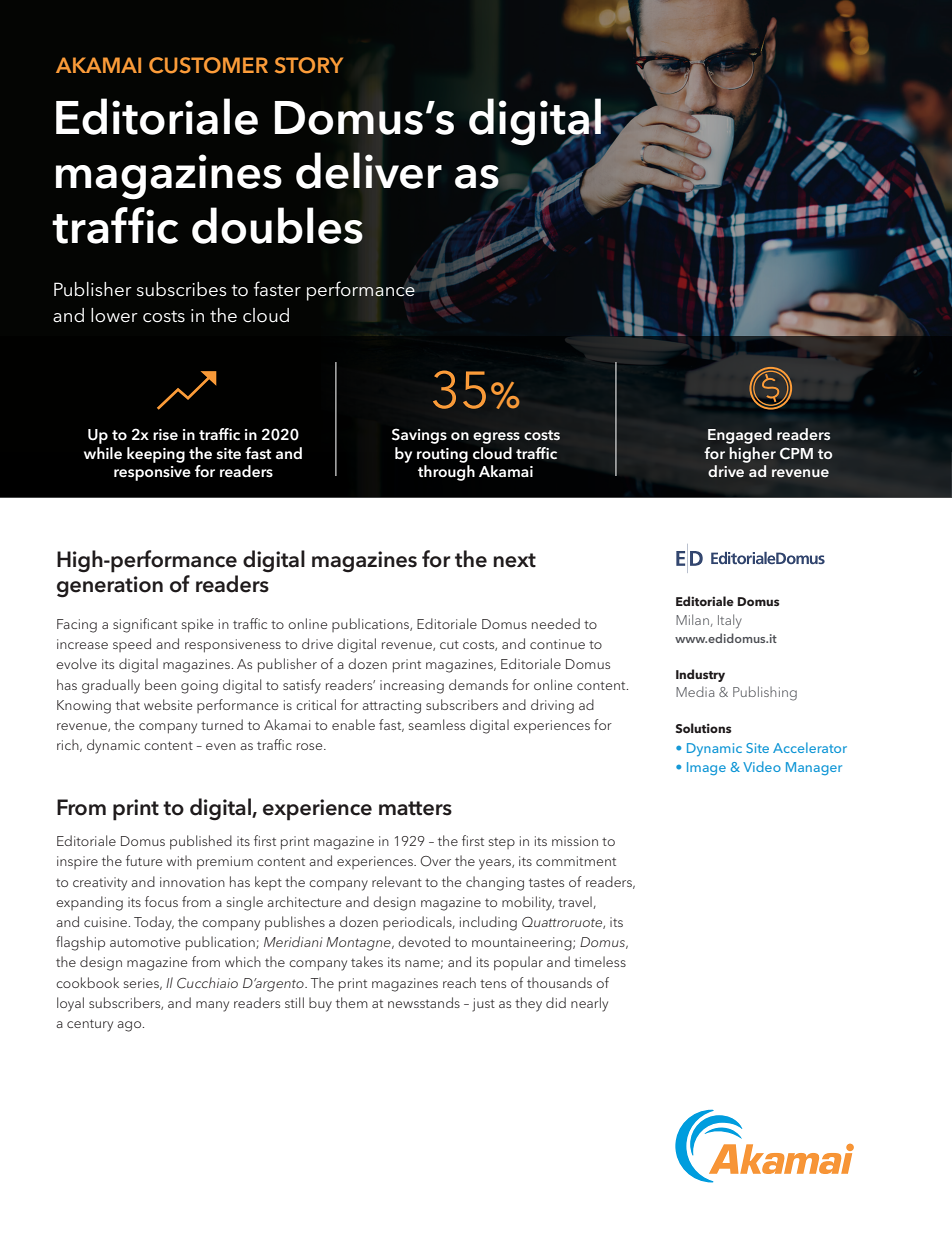  Describe the element at coordinates (110, 587) in the page. I see `generation` at that location.
